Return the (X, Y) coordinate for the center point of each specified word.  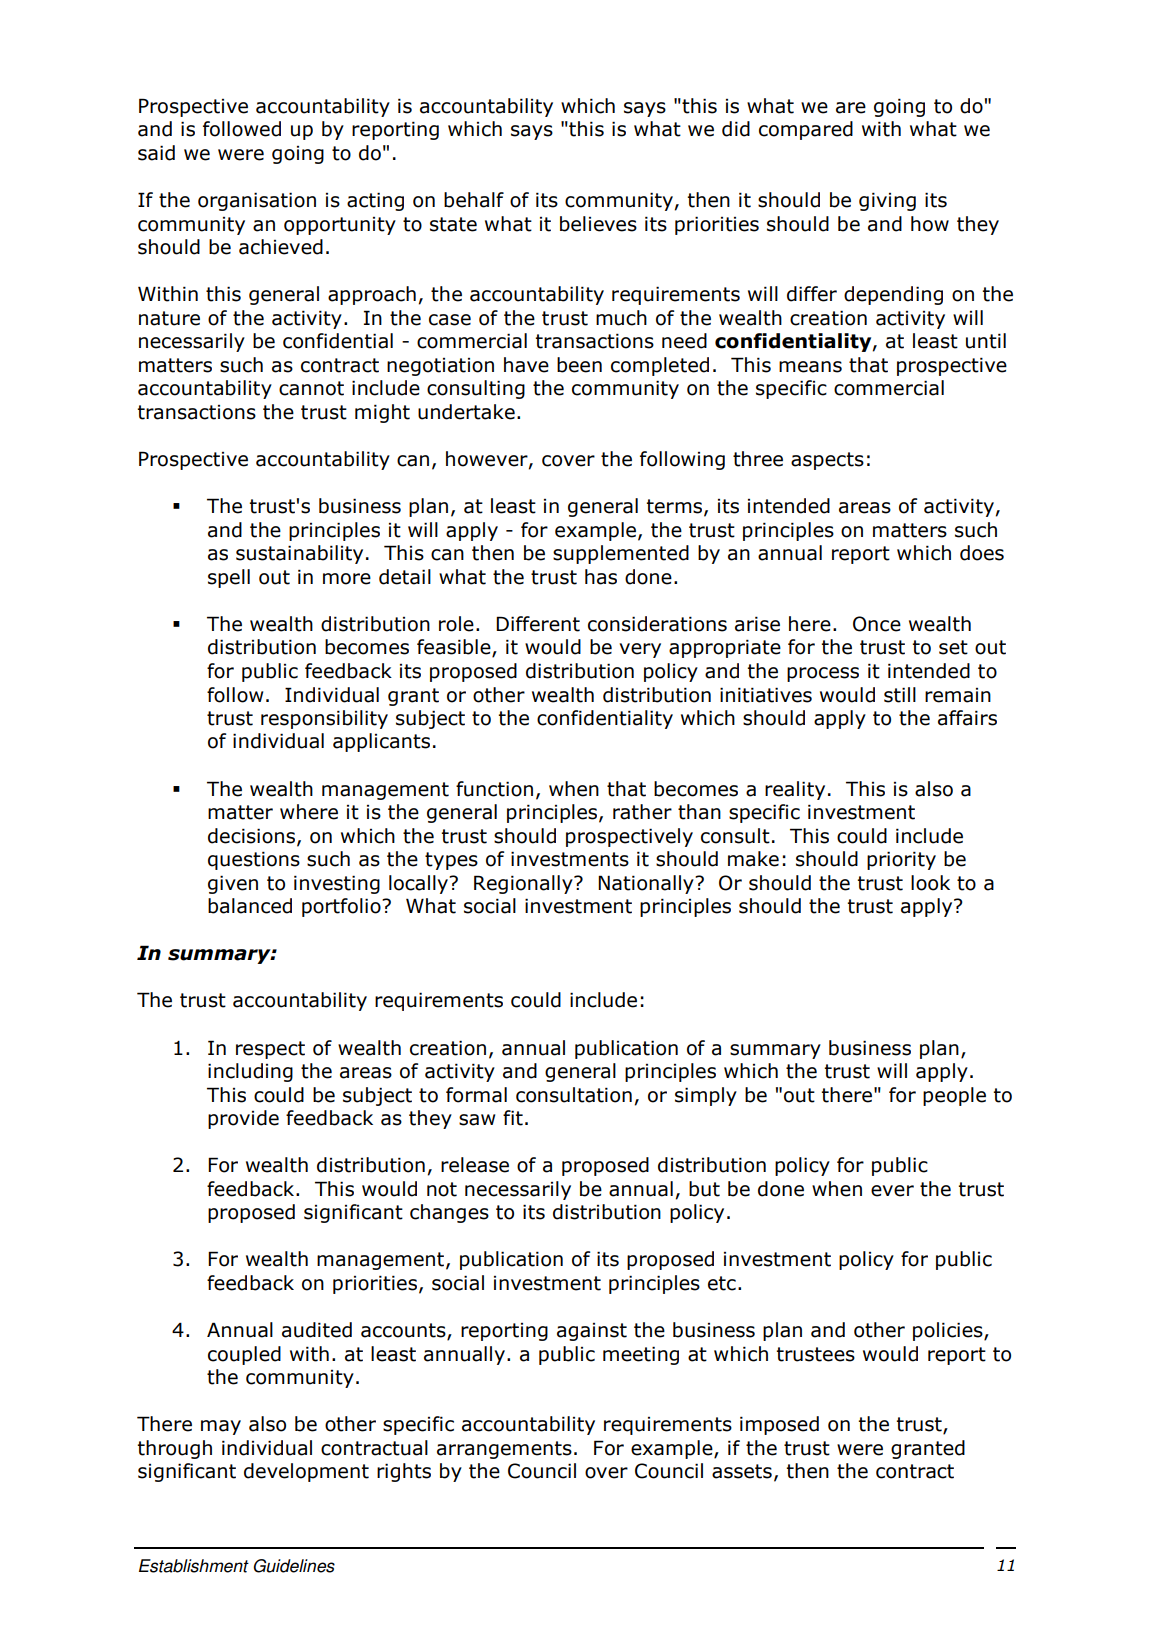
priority (901, 860)
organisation (257, 201)
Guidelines (294, 1566)
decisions (253, 836)
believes (598, 224)
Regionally (524, 884)
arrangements (504, 1450)
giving (887, 201)
